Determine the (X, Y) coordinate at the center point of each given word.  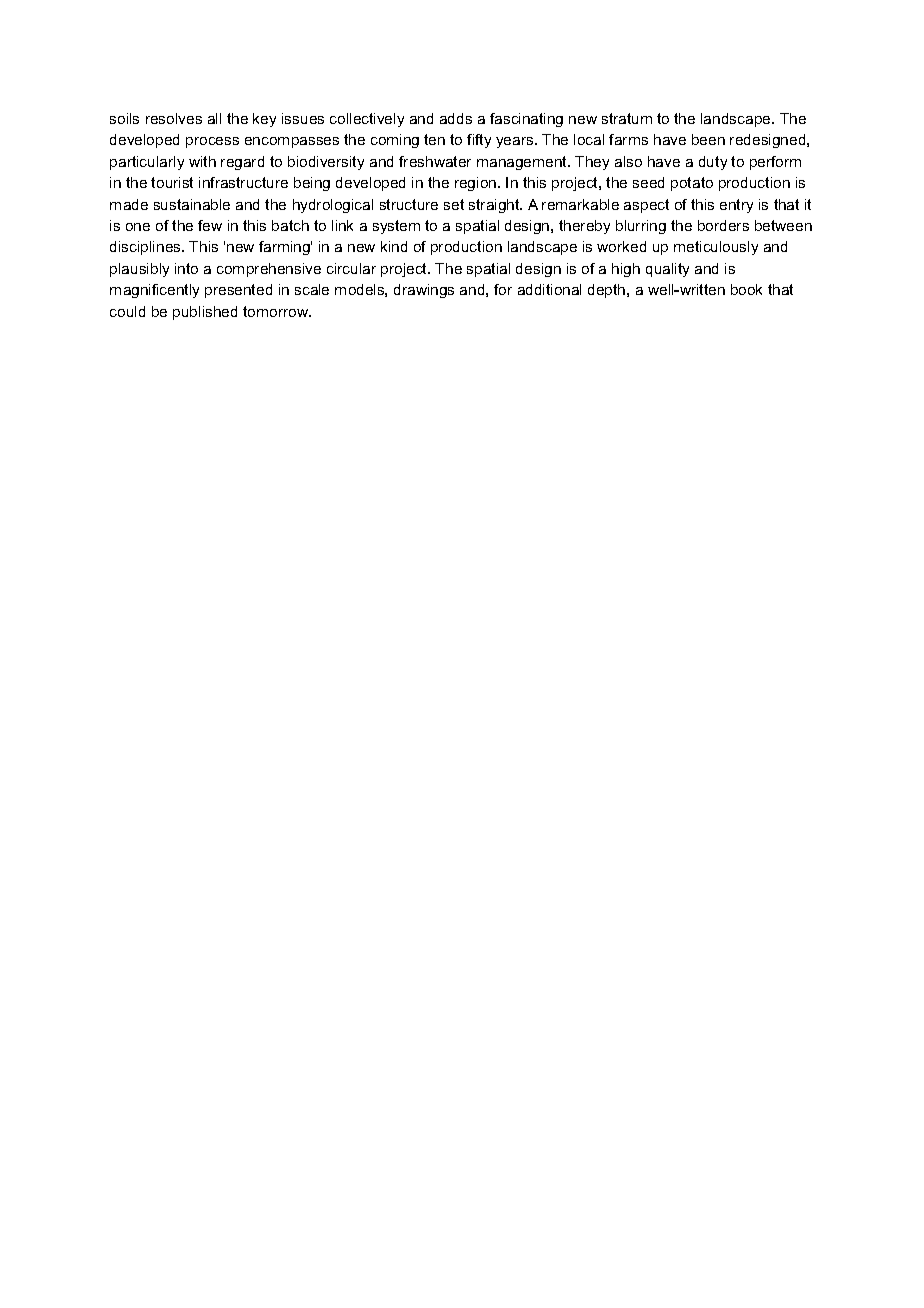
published (205, 313)
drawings (424, 291)
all (214, 118)
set (454, 204)
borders (723, 225)
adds (456, 118)
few (210, 225)
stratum (627, 118)
